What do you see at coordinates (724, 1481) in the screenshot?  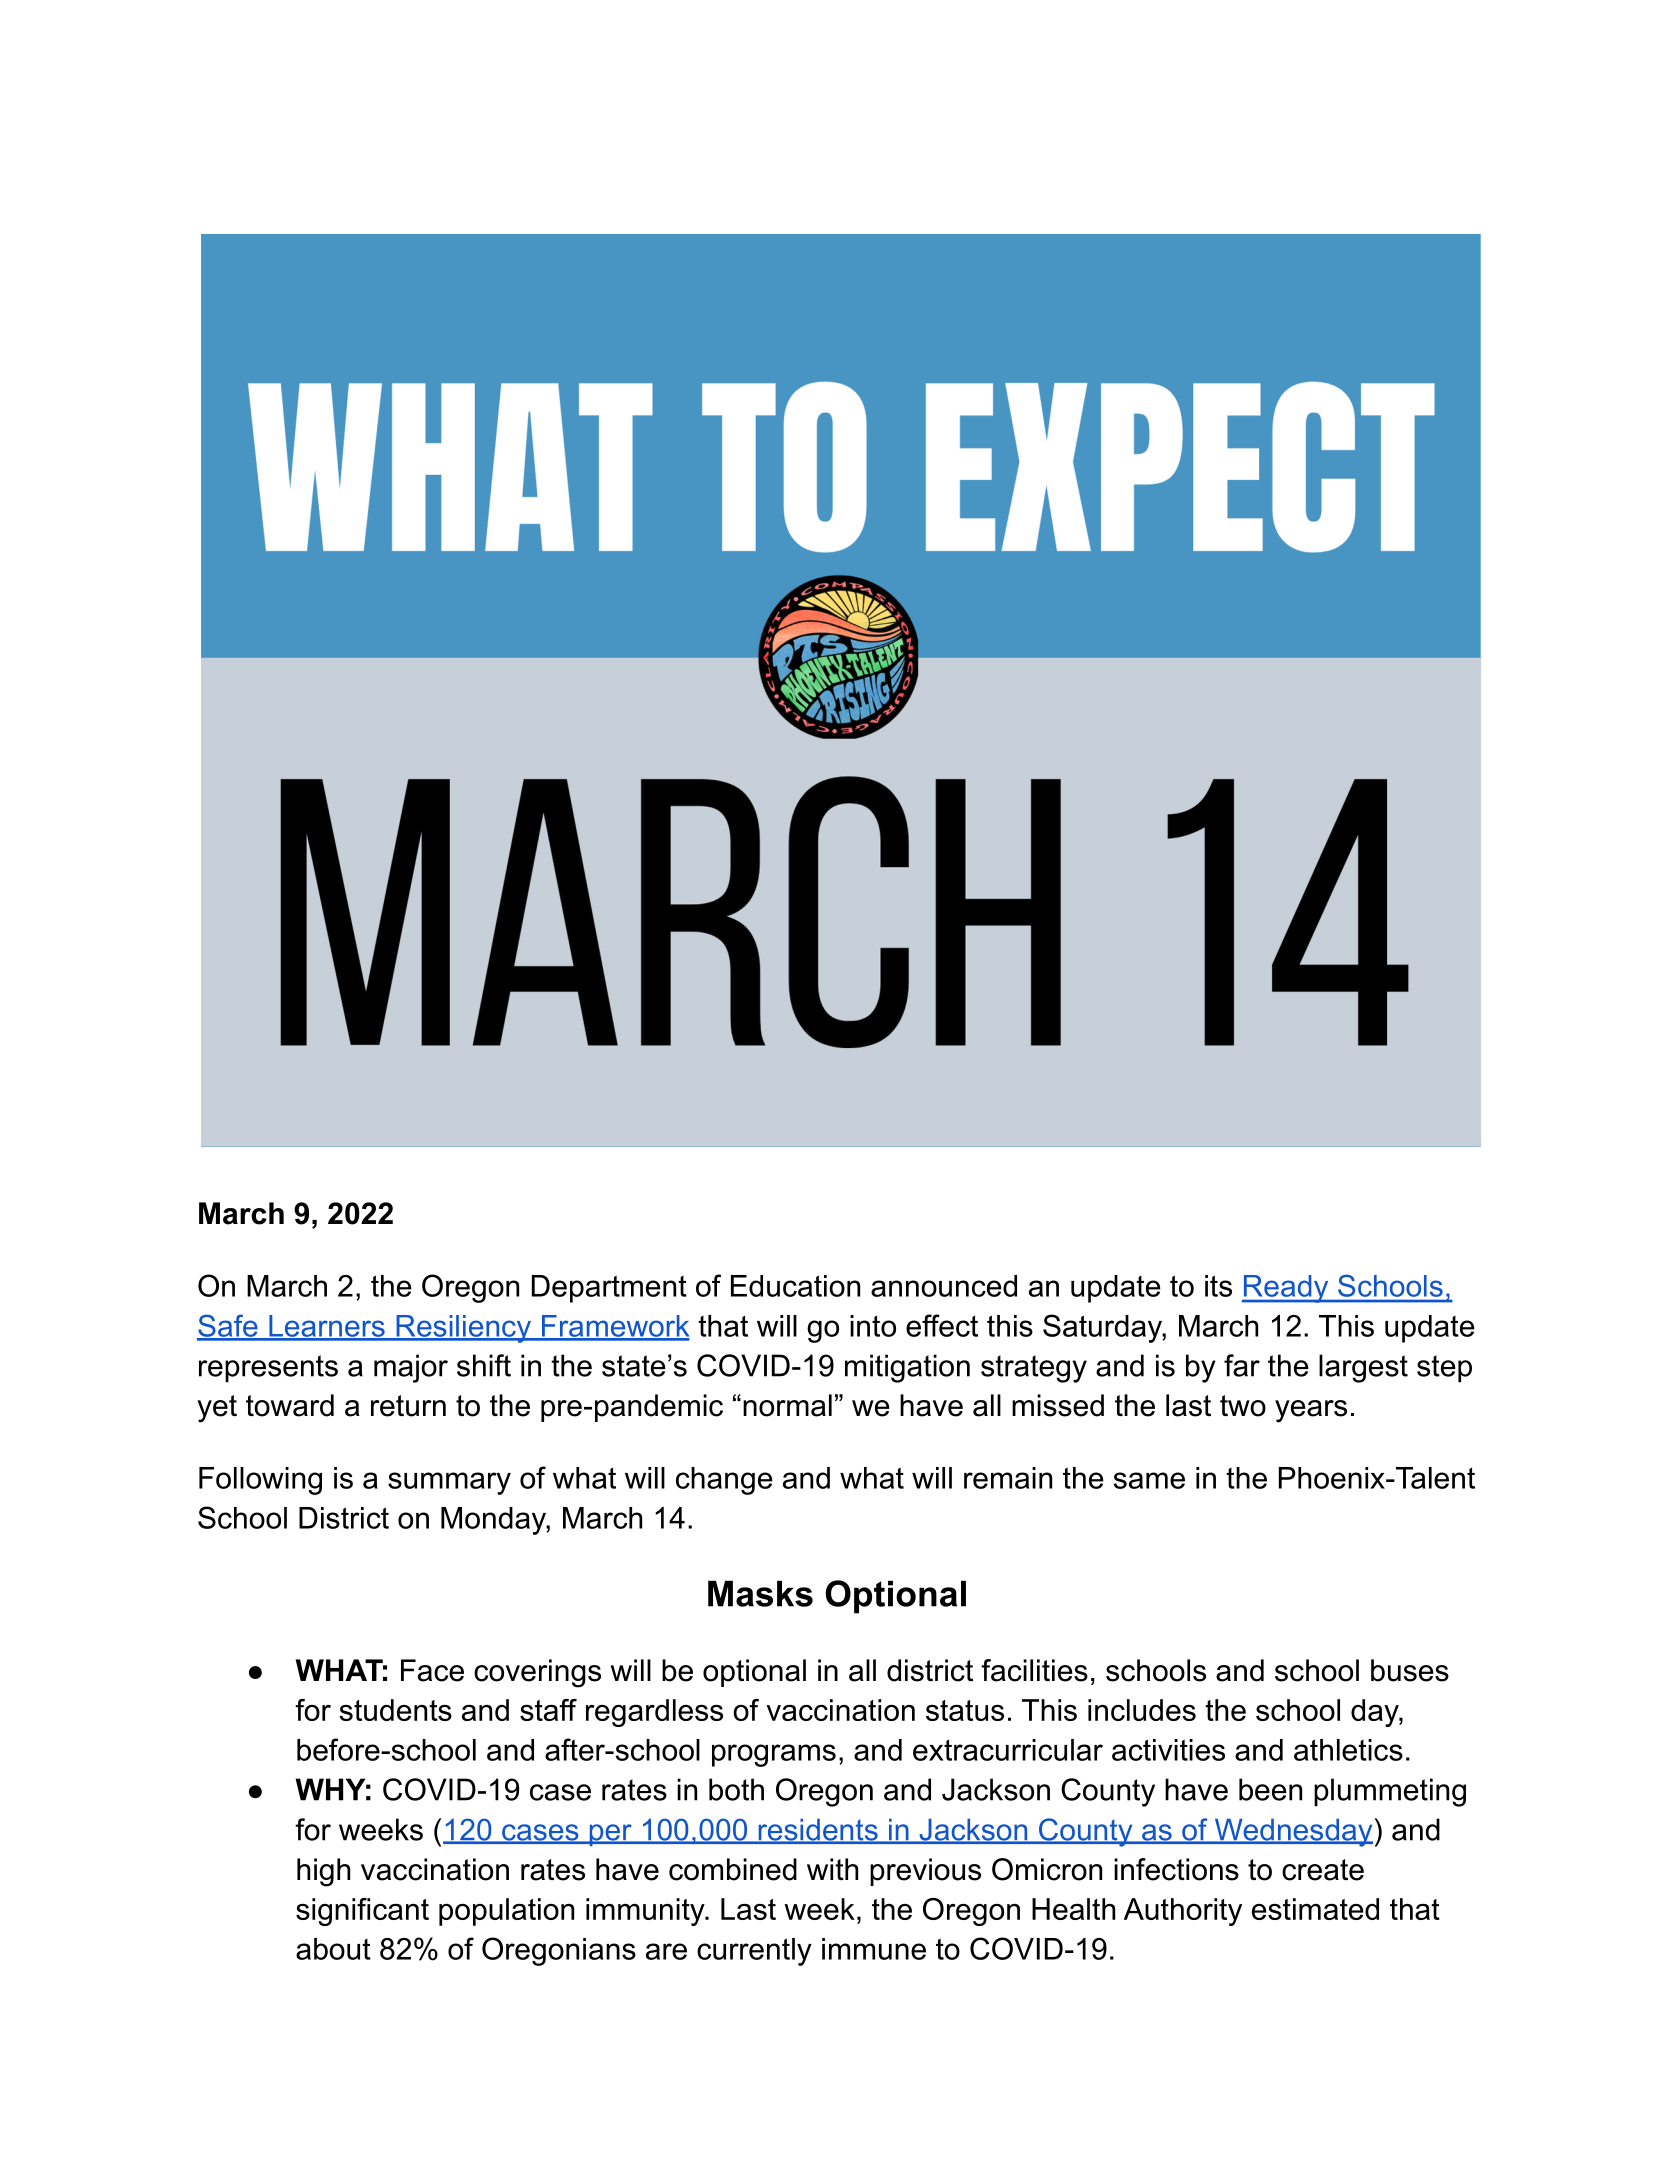 I see `change` at bounding box center [724, 1481].
